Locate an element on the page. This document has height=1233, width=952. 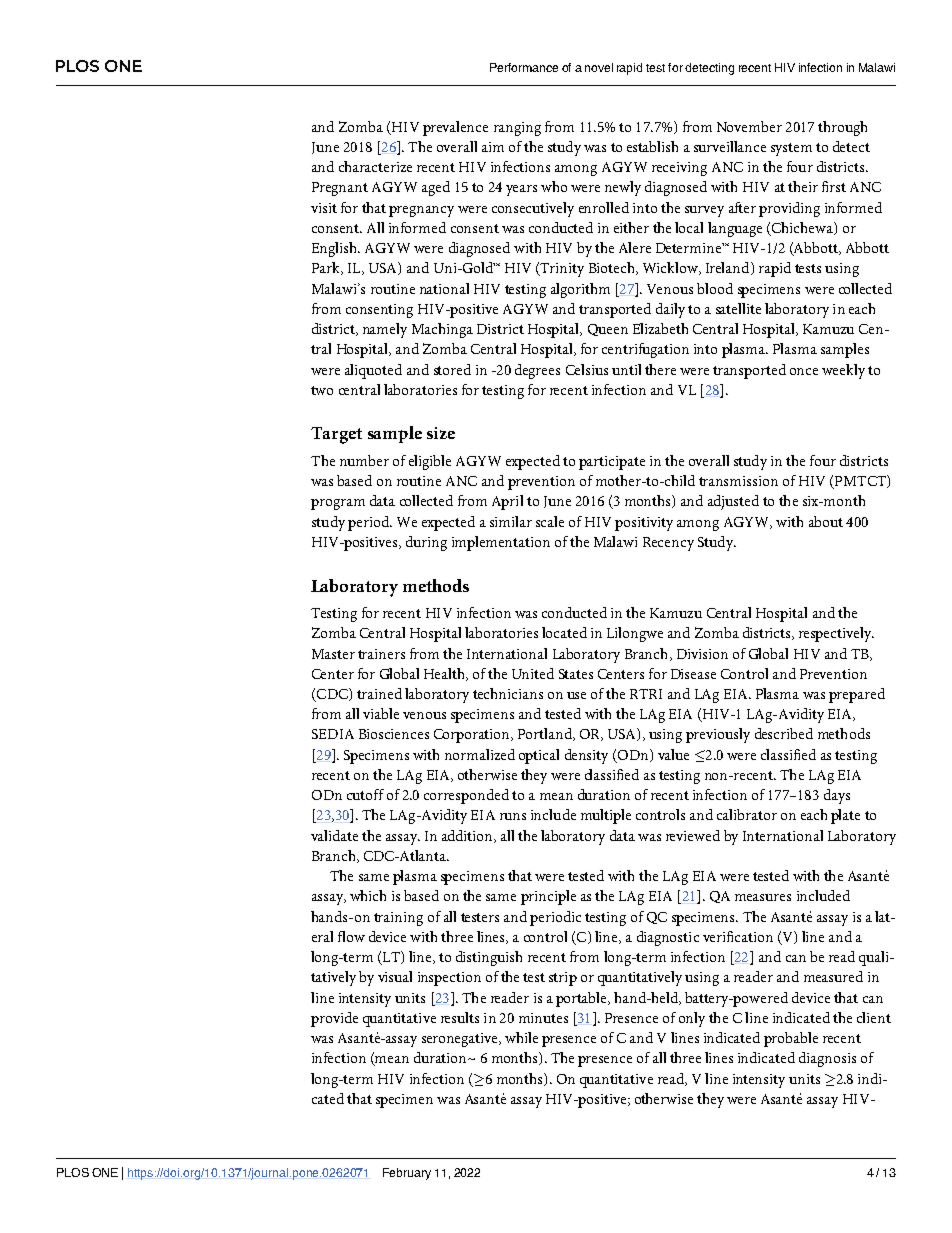
while is located at coordinates (521, 1037).
